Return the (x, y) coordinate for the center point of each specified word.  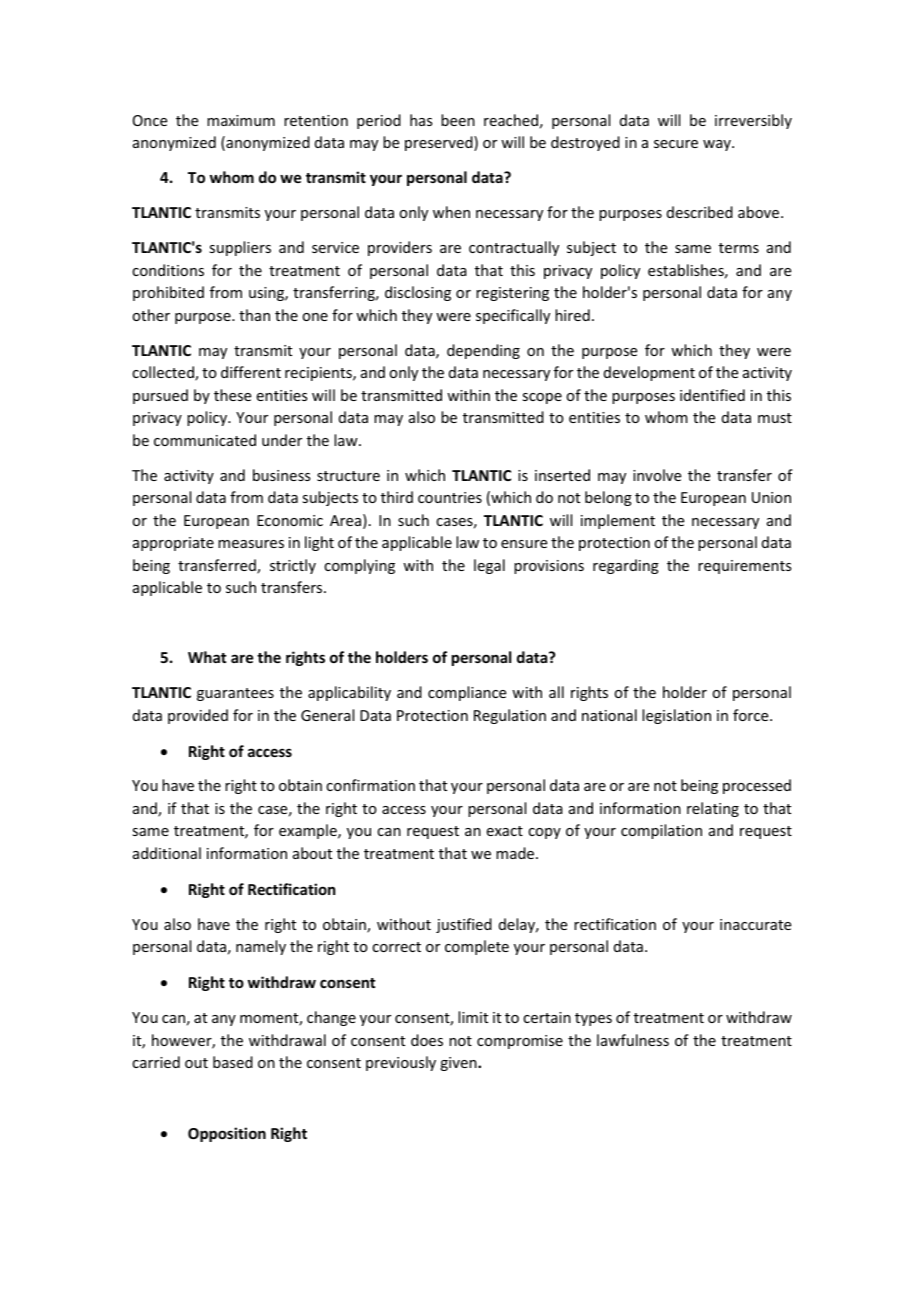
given (459, 1064)
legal (489, 566)
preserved (440, 143)
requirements (744, 567)
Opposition (227, 1134)
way (718, 145)
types (593, 1019)
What (207, 657)
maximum (241, 120)
